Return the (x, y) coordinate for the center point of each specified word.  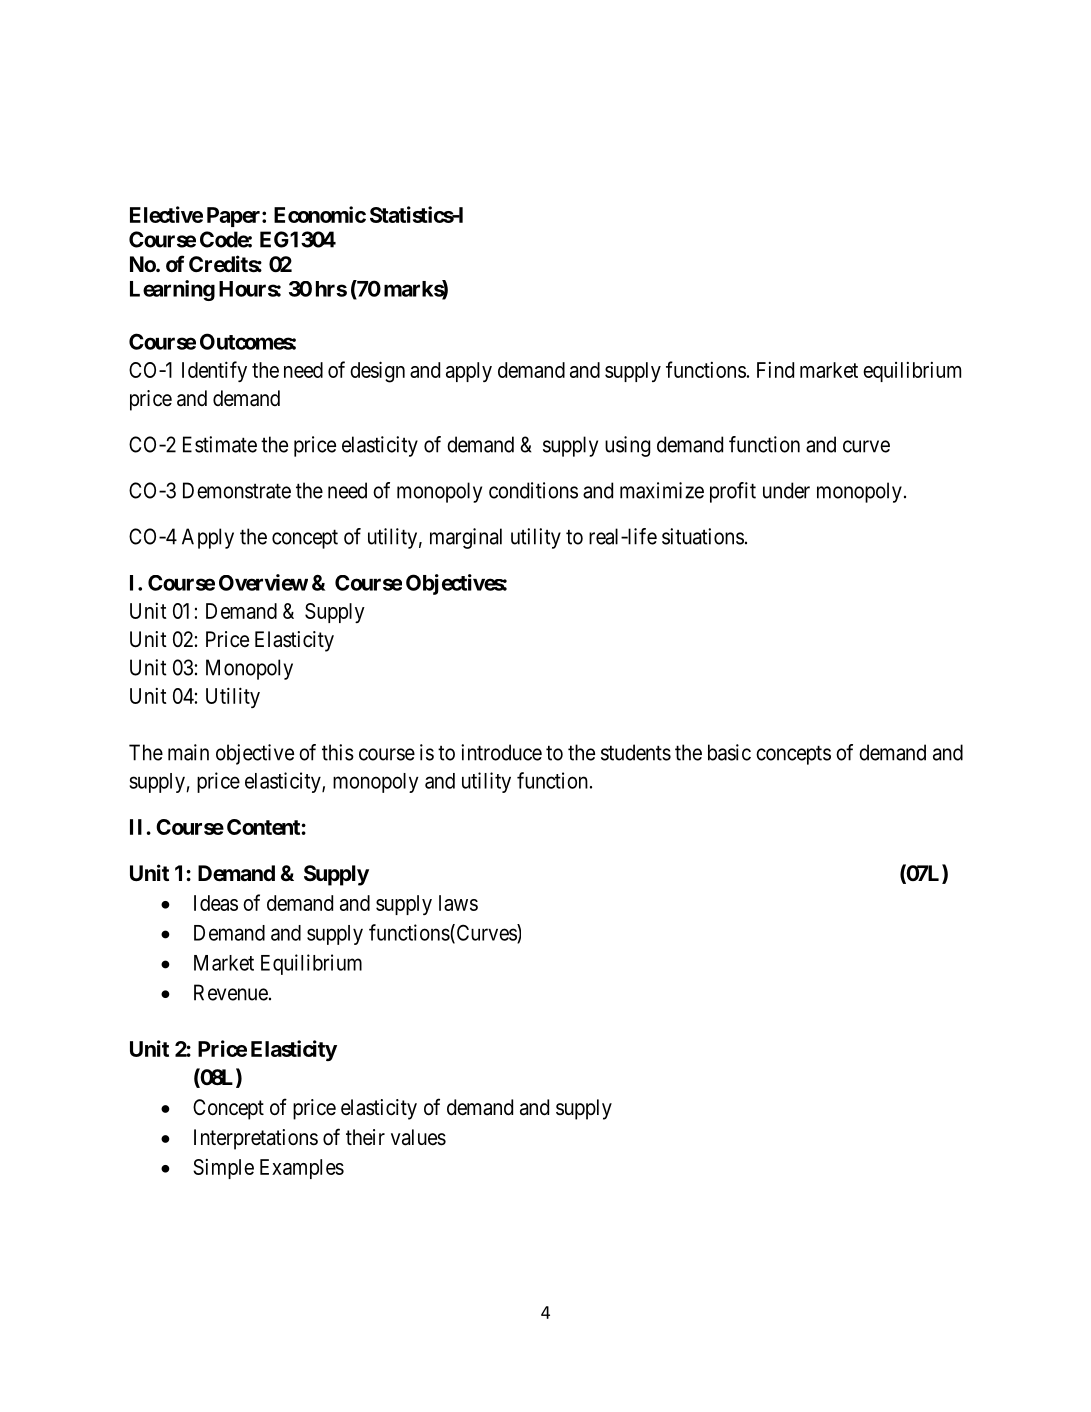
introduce (501, 752)
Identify (214, 371)
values (418, 1137)
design (377, 372)
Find (775, 370)
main (188, 752)
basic (729, 752)
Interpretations (256, 1139)
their (365, 1137)
